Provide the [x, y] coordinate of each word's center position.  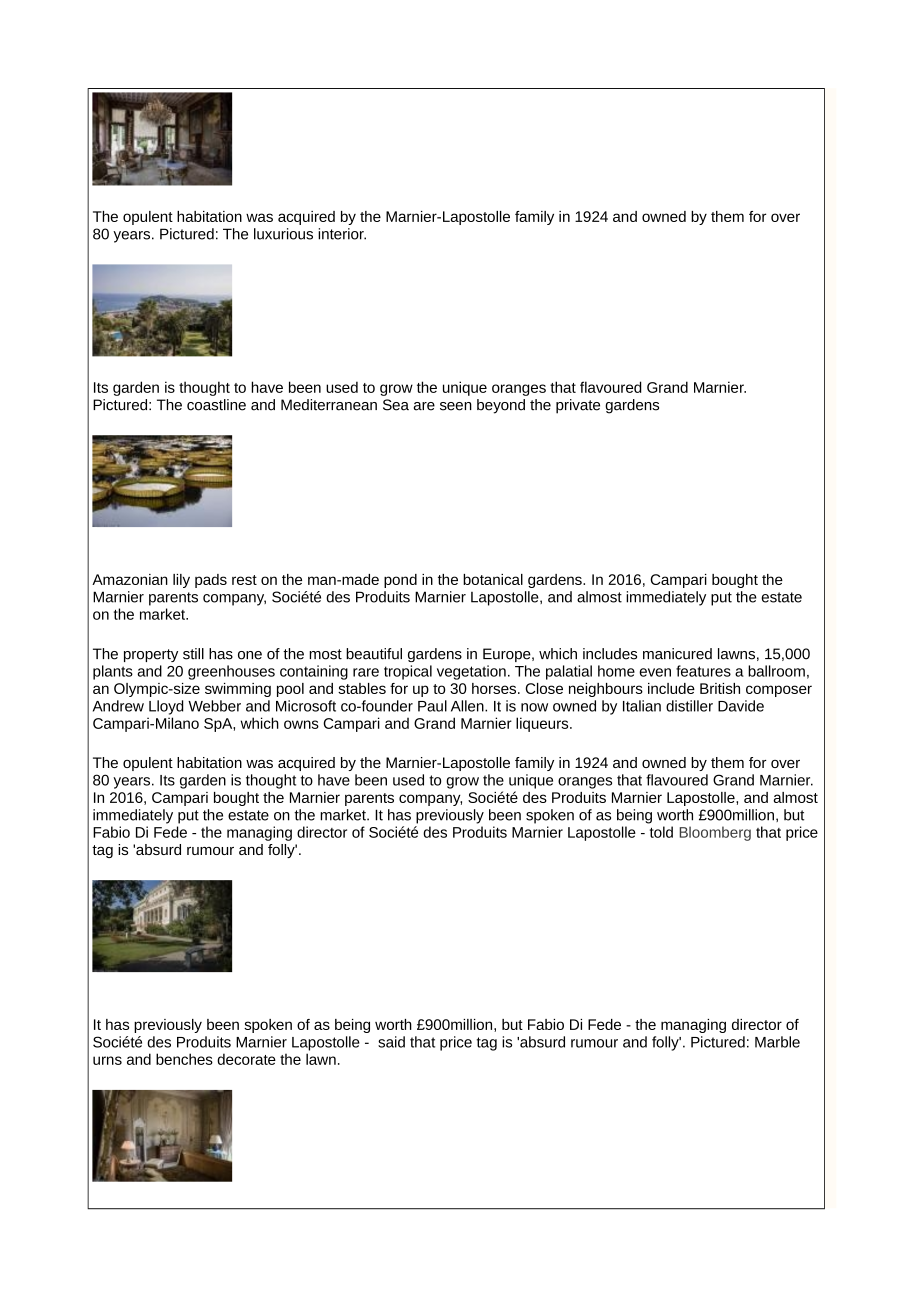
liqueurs [543, 724]
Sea [396, 405]
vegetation [471, 672]
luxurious [283, 234]
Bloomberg [715, 833]
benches [184, 1059]
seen [456, 406]
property [151, 655]
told [661, 832]
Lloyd [166, 707]
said [391, 1042]
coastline [216, 405]
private [578, 406]
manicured [677, 654]
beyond [501, 406]
